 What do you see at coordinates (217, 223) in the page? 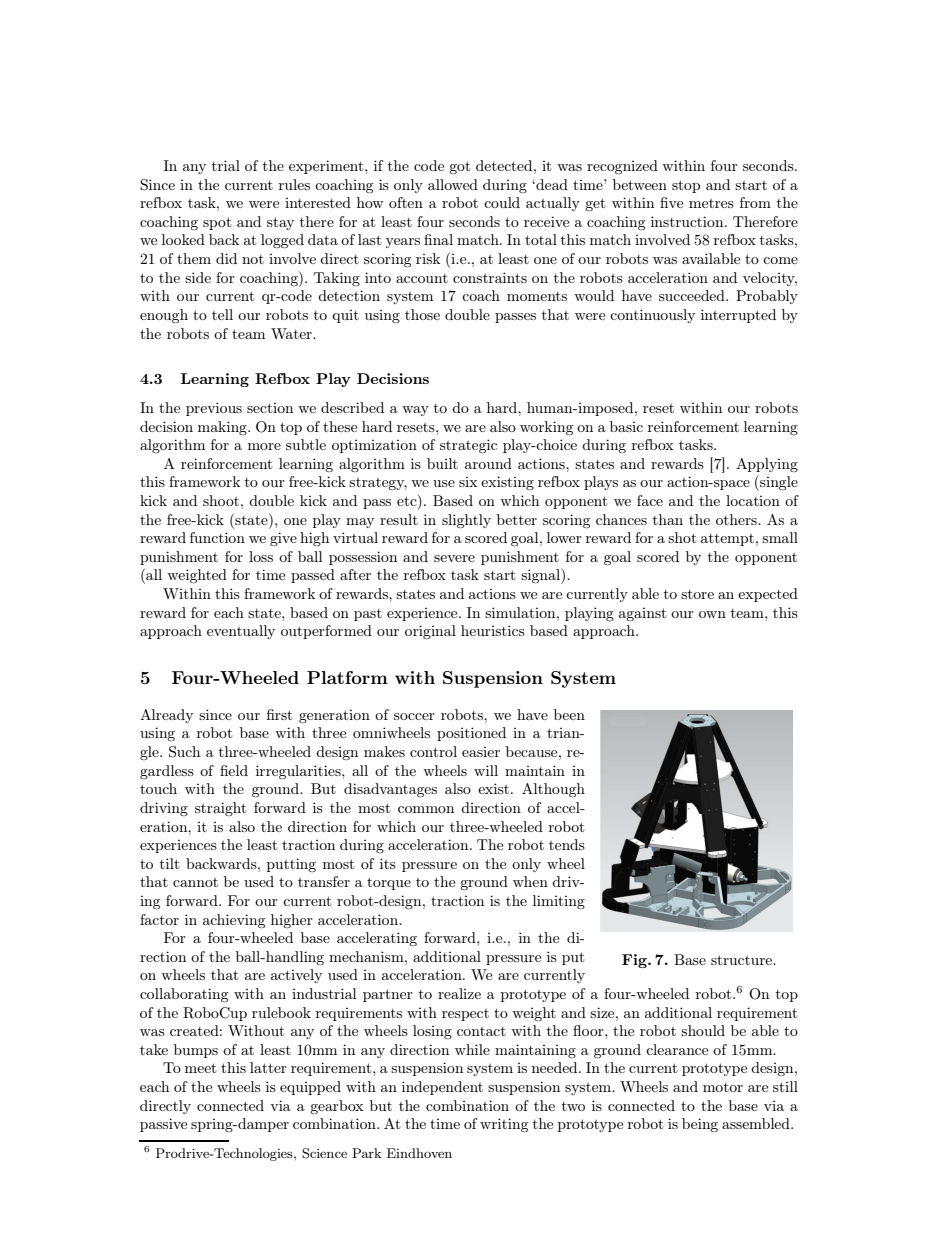
I see `spot` at bounding box center [217, 223].
